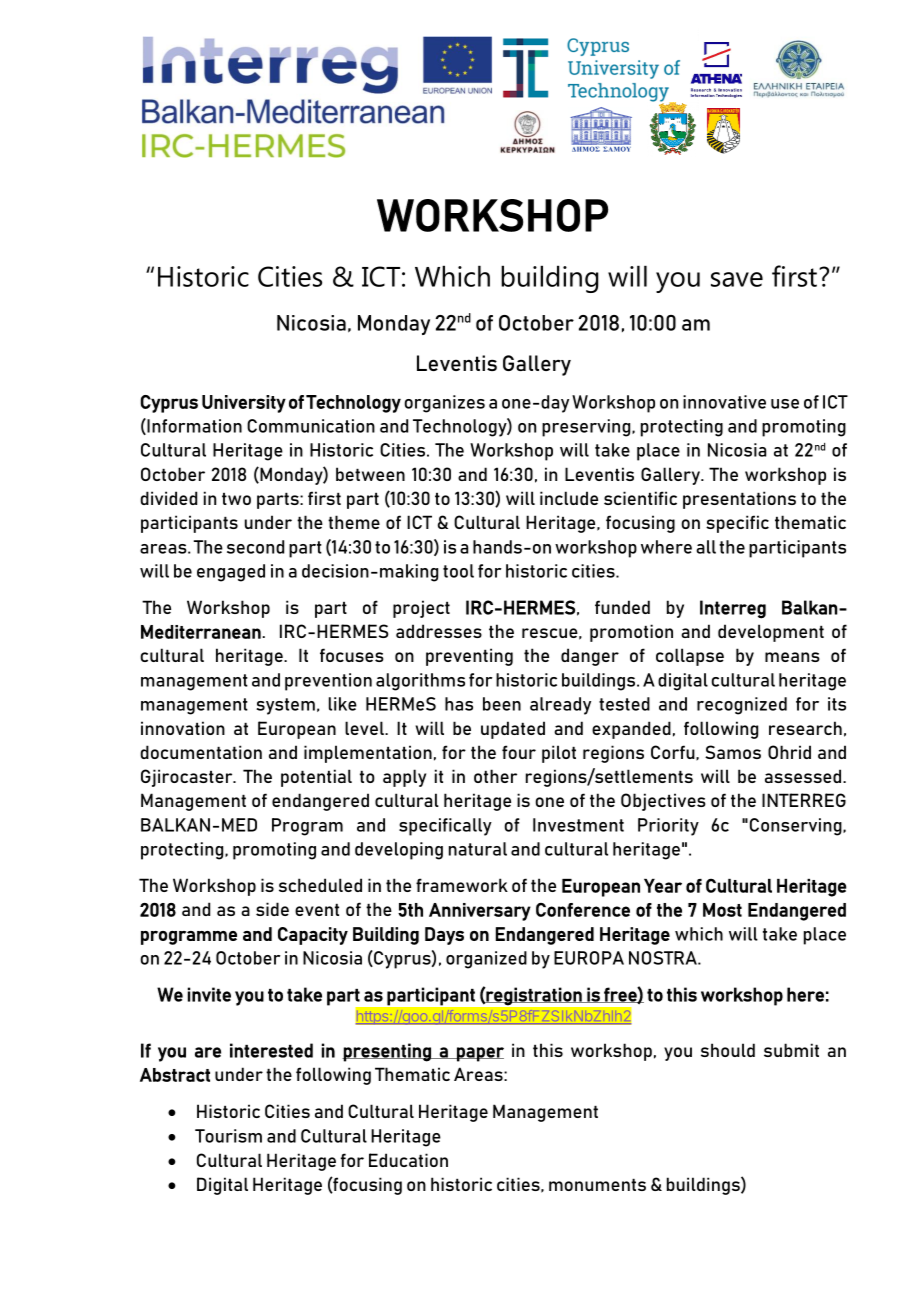 The height and width of the document is (1308, 924). Describe the element at coordinates (444, 404) in the document. I see `organizes` at that location.
